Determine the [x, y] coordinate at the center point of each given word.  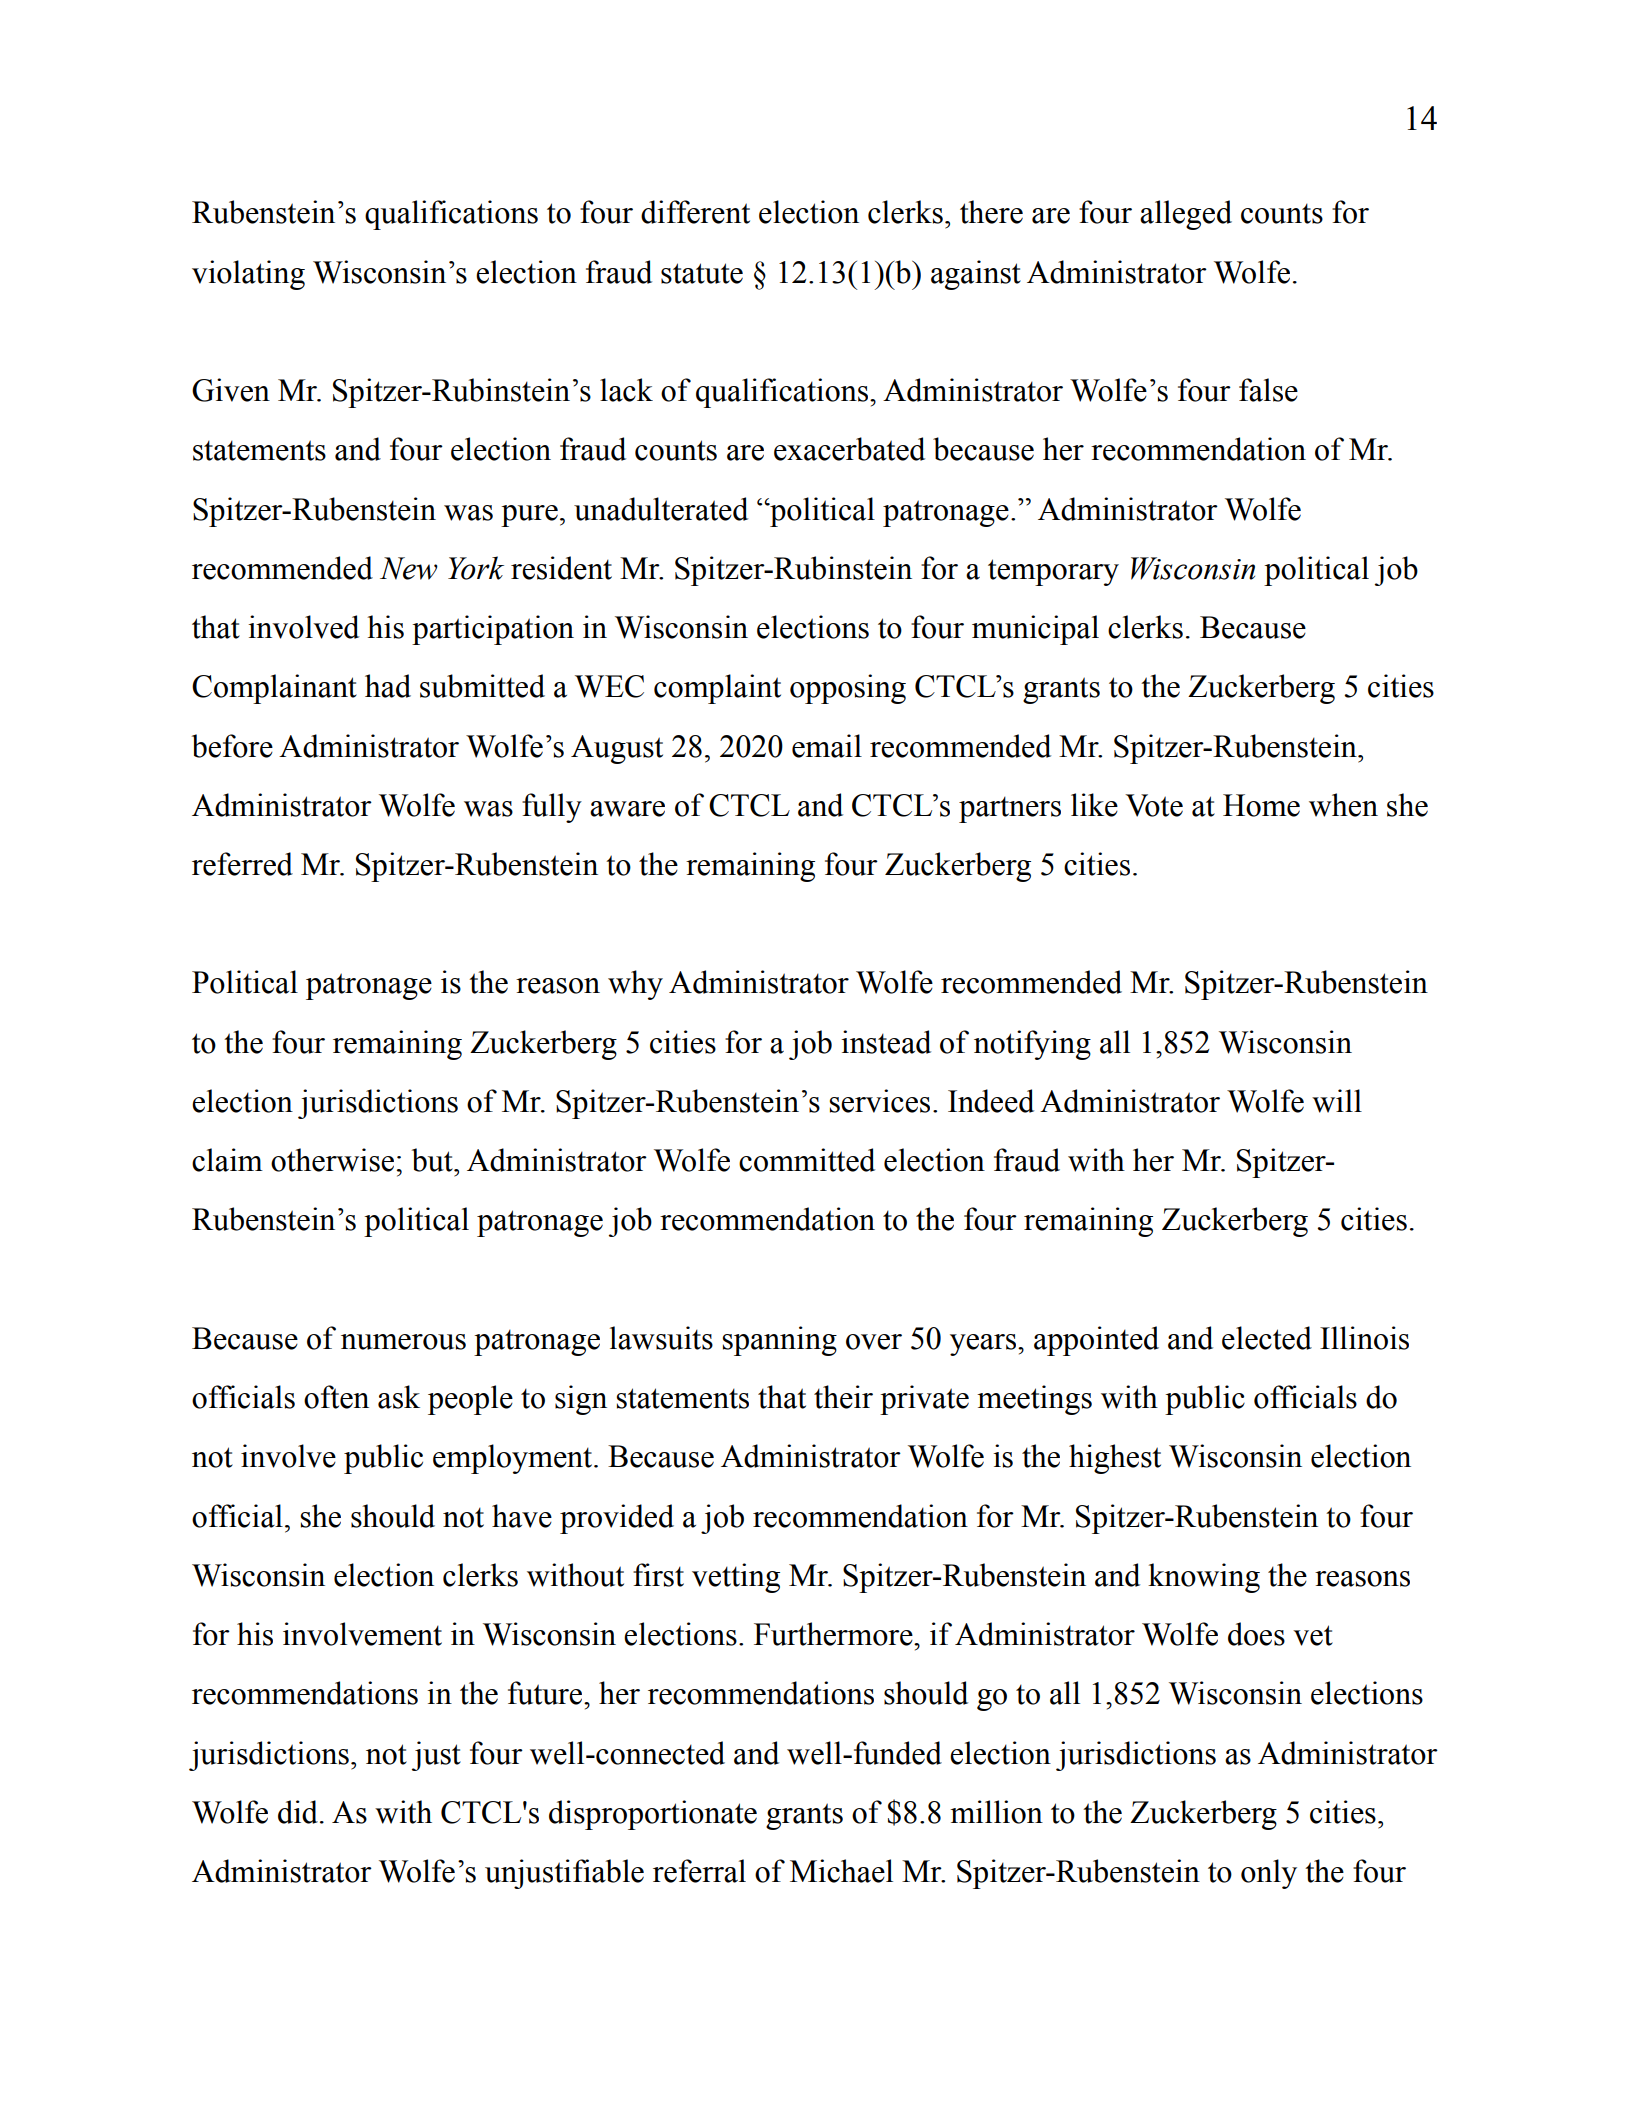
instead [886, 1042]
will [1337, 1101]
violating [248, 275]
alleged [1186, 215]
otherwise [332, 1160]
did [298, 1812]
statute [702, 273]
